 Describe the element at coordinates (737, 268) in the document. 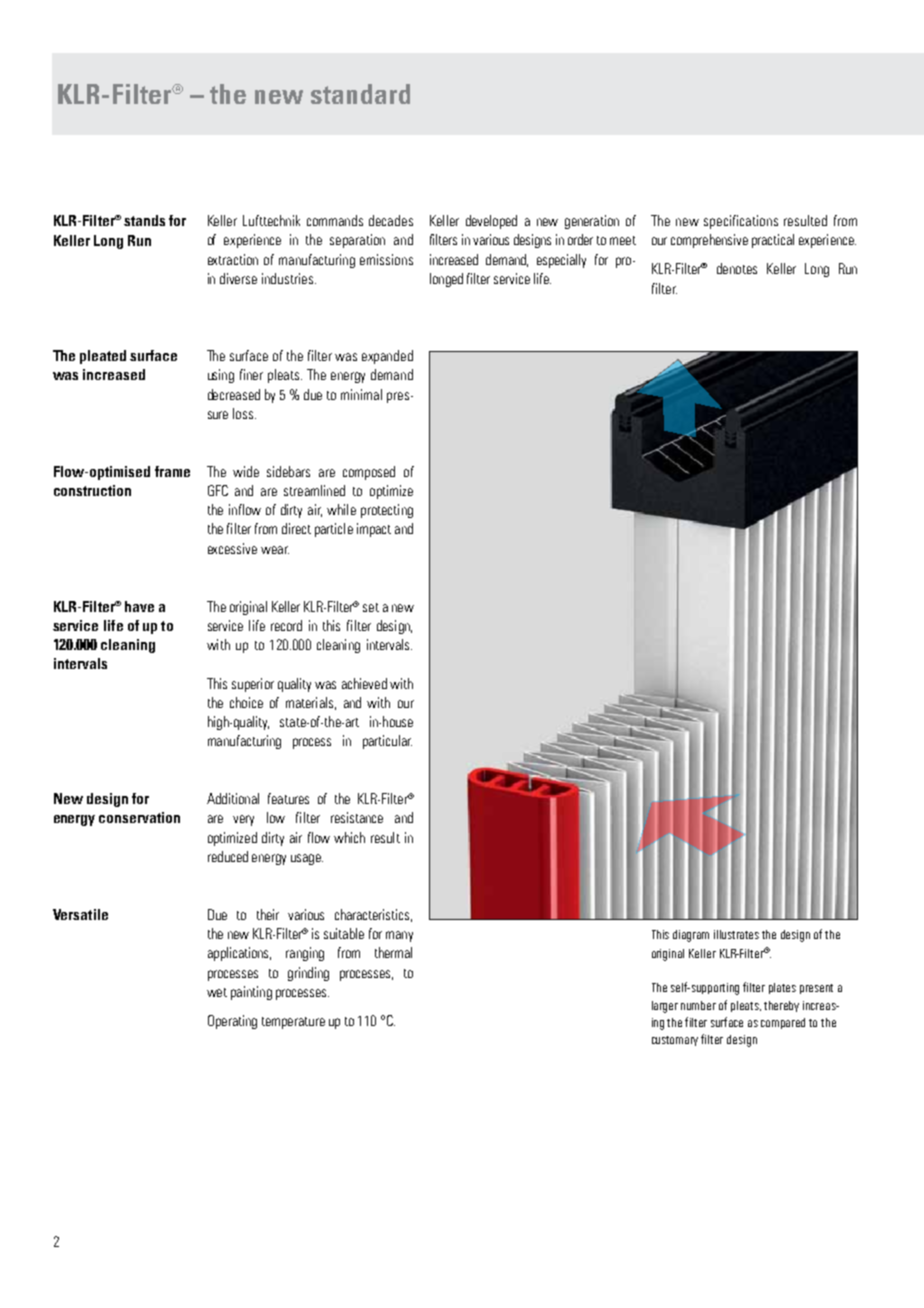

I see `denotes` at that location.
